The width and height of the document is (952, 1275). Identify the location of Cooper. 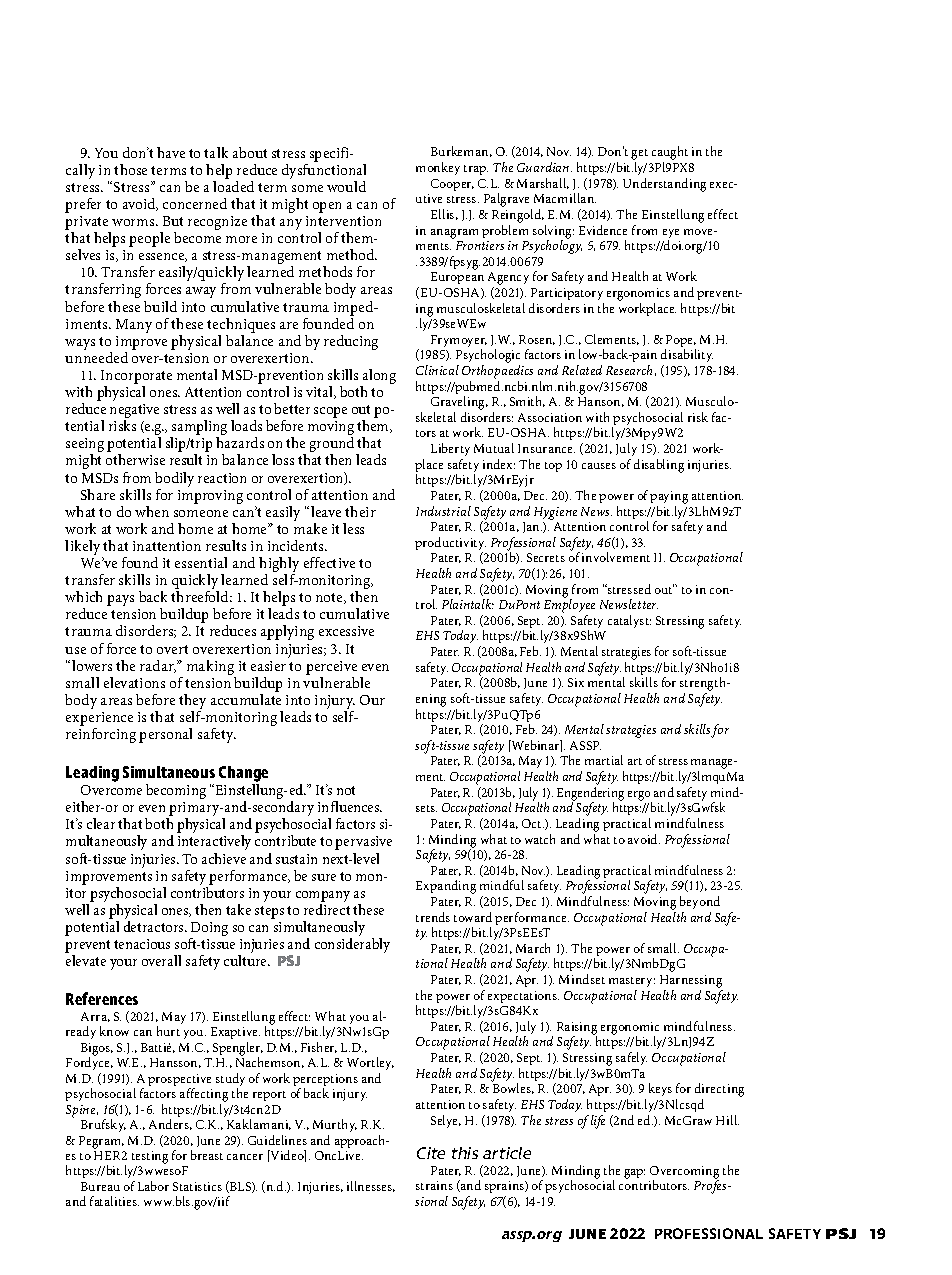
(452, 185).
